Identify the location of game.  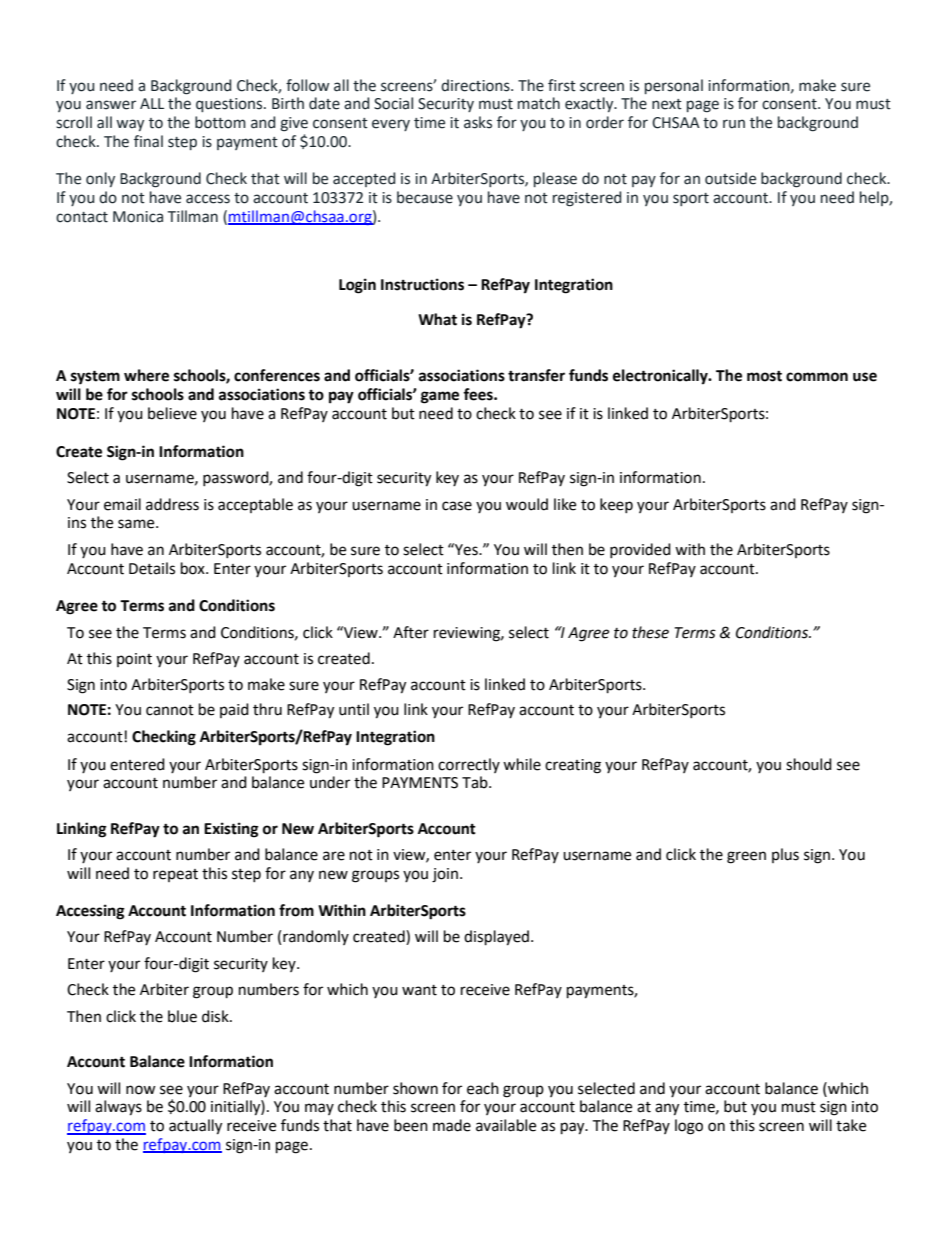
(440, 397).
